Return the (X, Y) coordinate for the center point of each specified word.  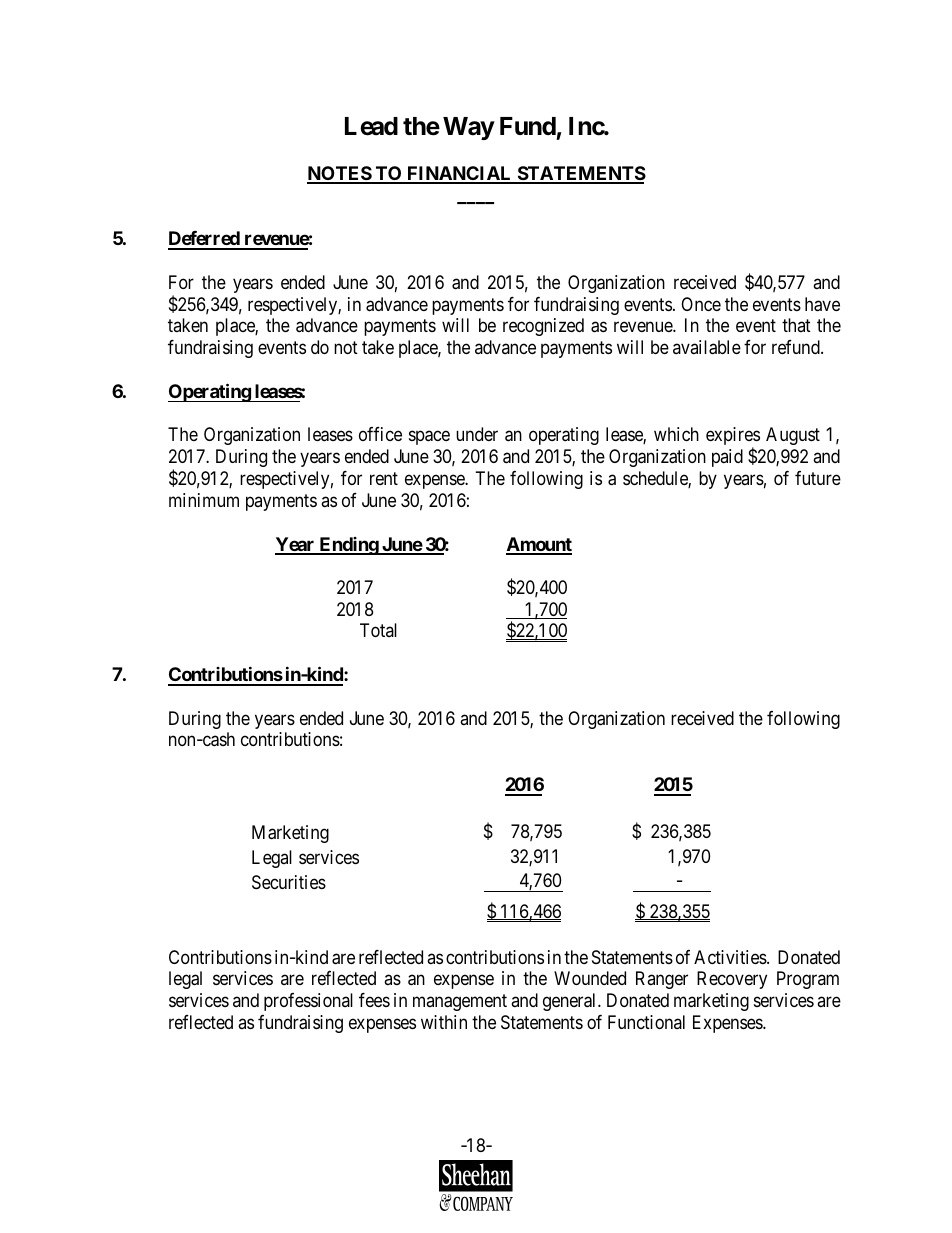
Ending (348, 546)
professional (308, 1002)
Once (701, 304)
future (818, 478)
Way (468, 128)
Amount (539, 545)
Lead (371, 126)
